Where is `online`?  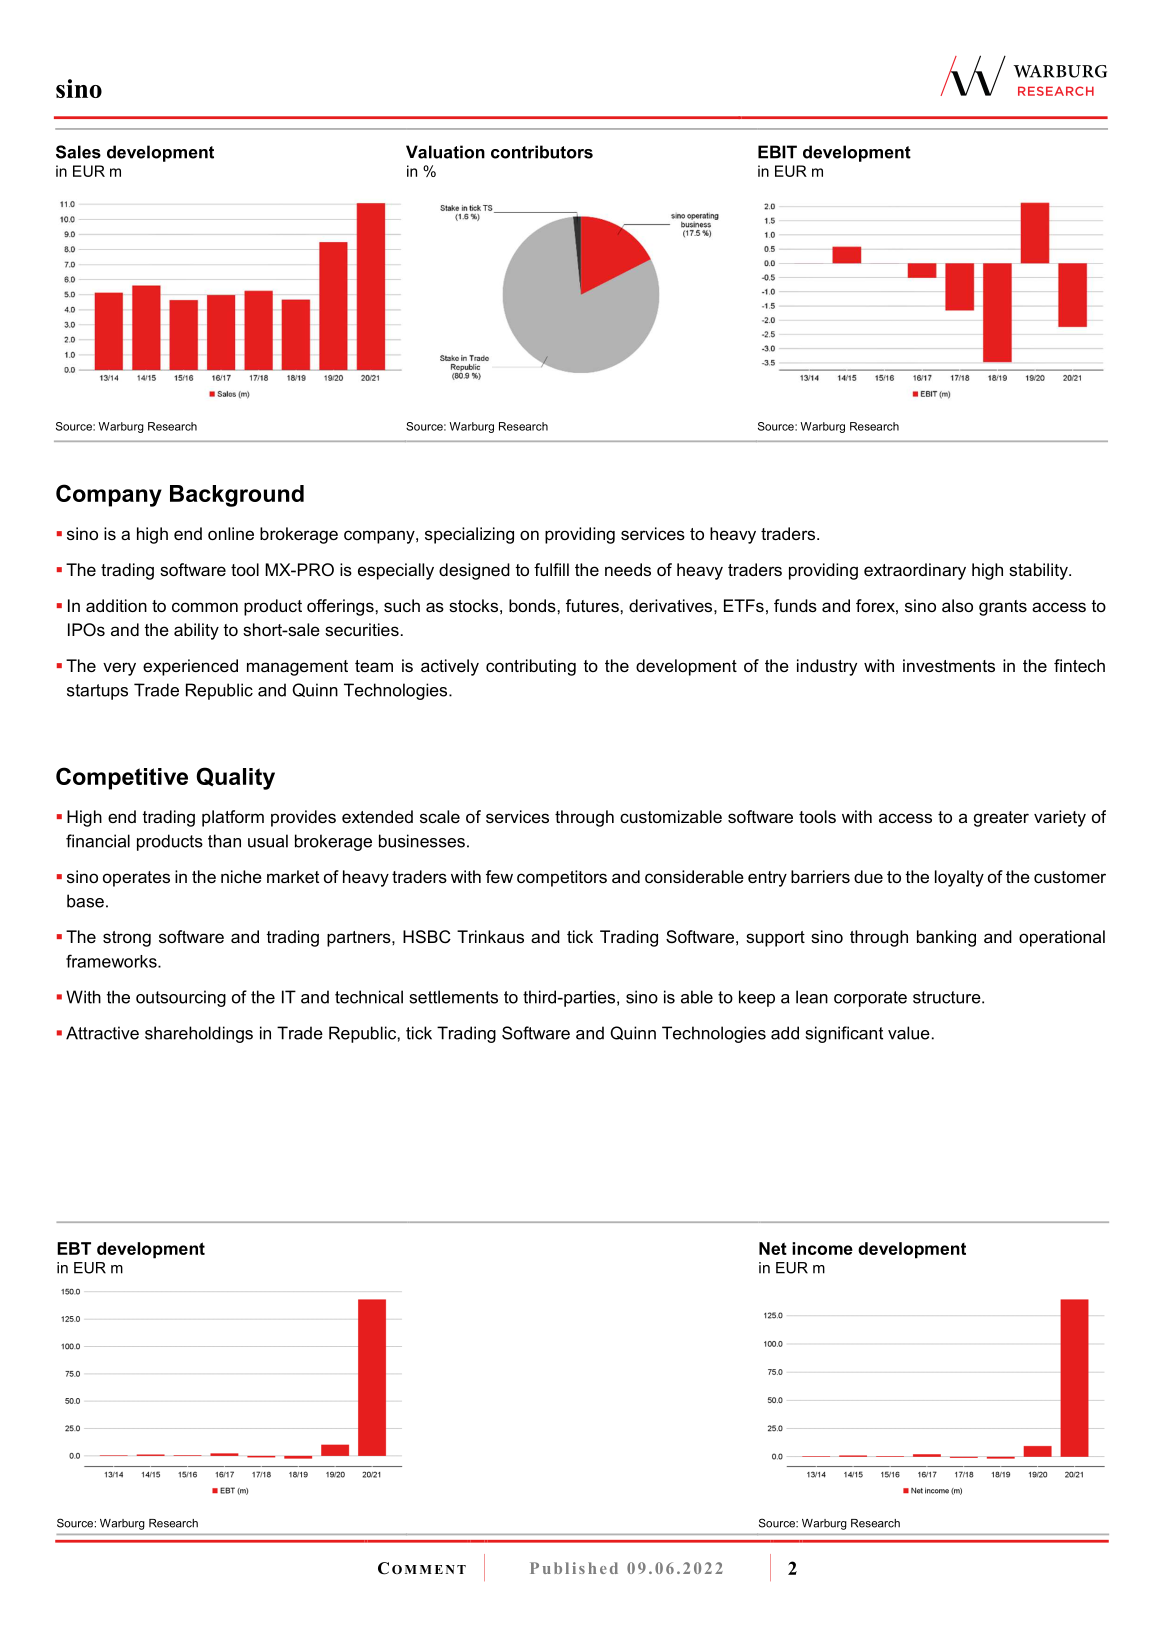 online is located at coordinates (231, 533).
